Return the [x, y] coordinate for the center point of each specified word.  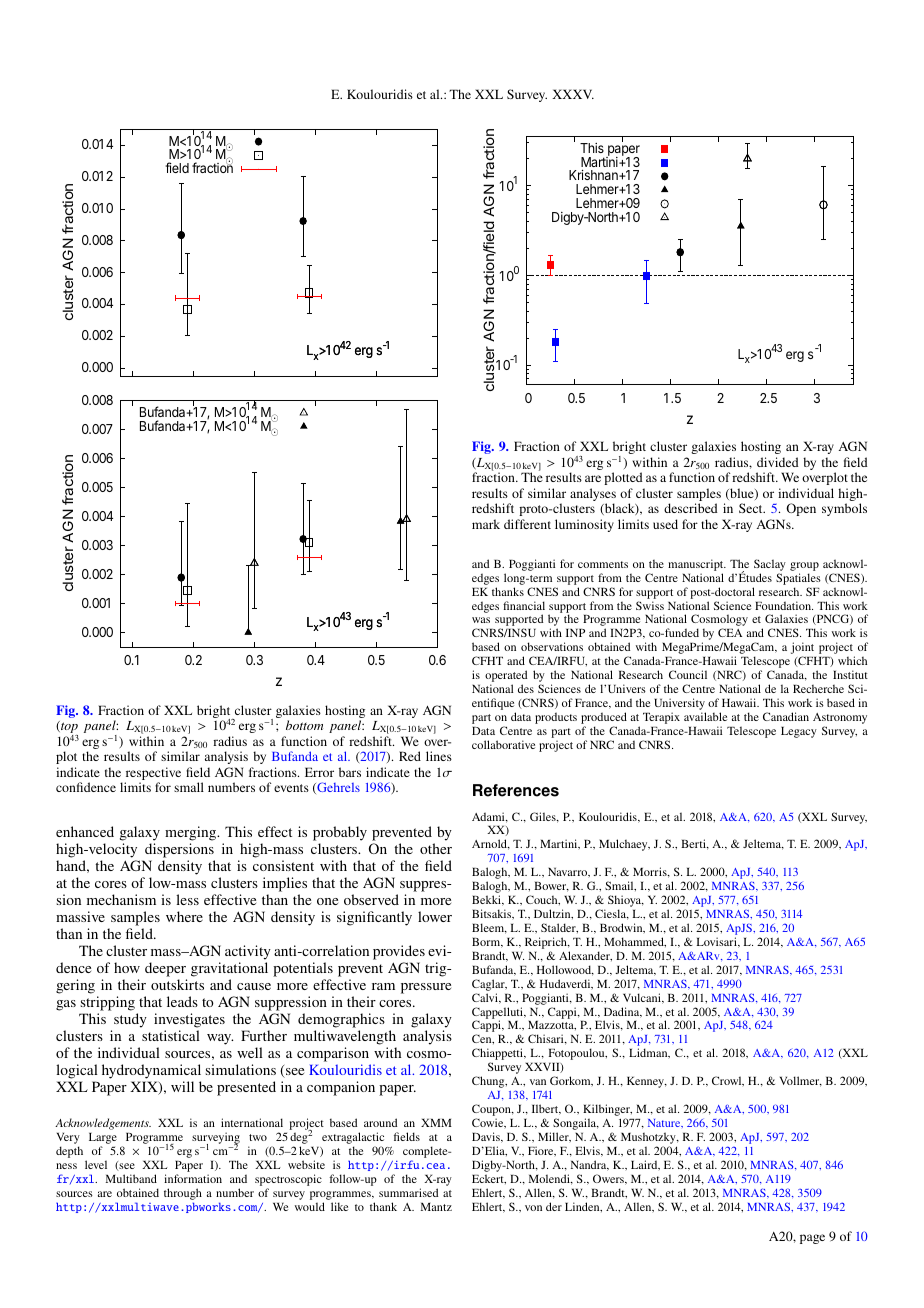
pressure [426, 988]
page [812, 1239]
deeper [165, 969]
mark [486, 524]
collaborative [503, 744]
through [183, 1194]
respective [153, 775]
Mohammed [635, 942]
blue [742, 494]
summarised [408, 1192]
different [527, 524]
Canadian [786, 716]
